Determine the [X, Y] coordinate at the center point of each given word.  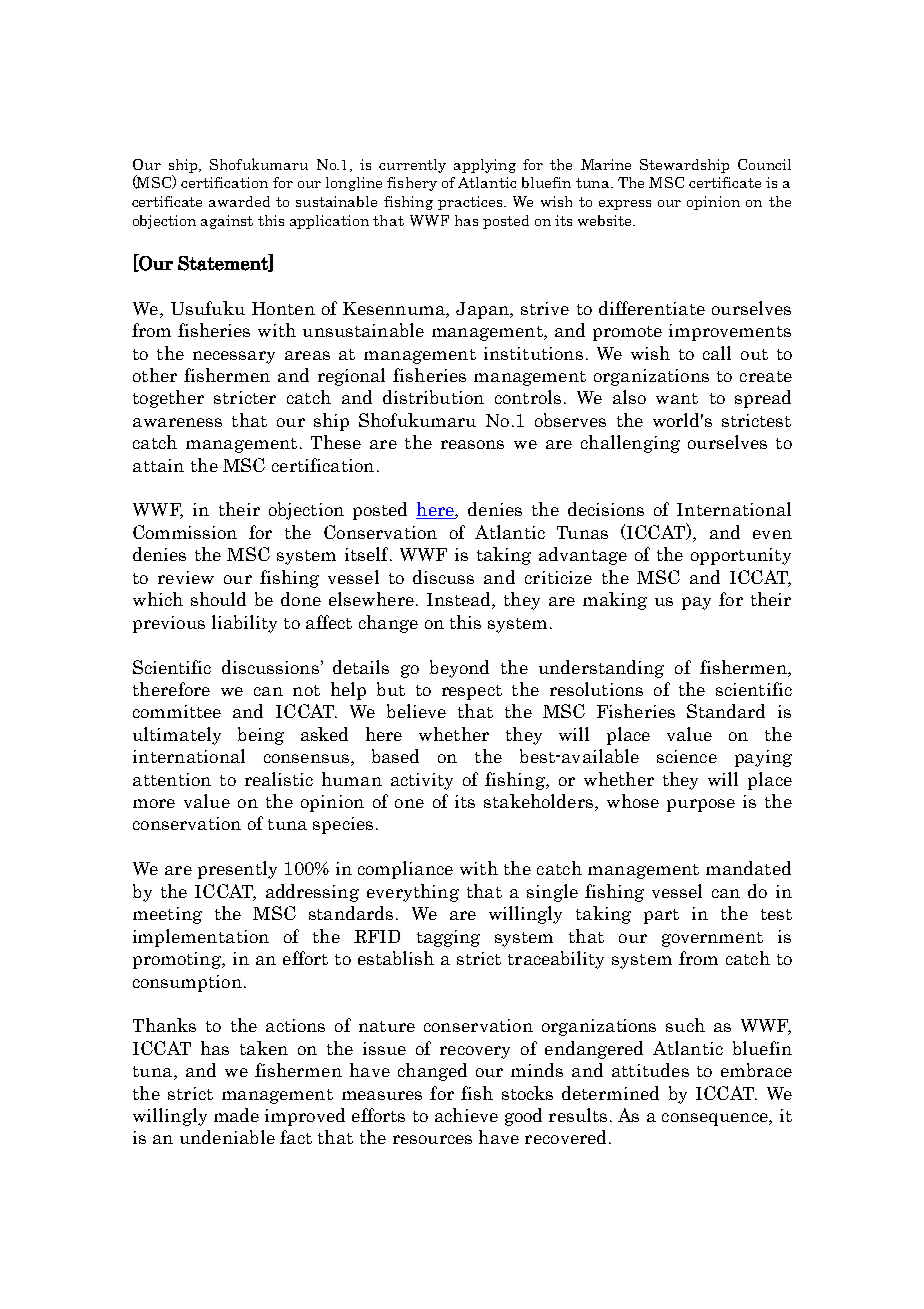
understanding [601, 669]
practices [471, 203]
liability [244, 624]
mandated [748, 868]
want [677, 398]
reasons [472, 444]
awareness [177, 422]
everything [413, 893]
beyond [459, 669]
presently [237, 870]
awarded [239, 201]
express [625, 205]
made [236, 1115]
